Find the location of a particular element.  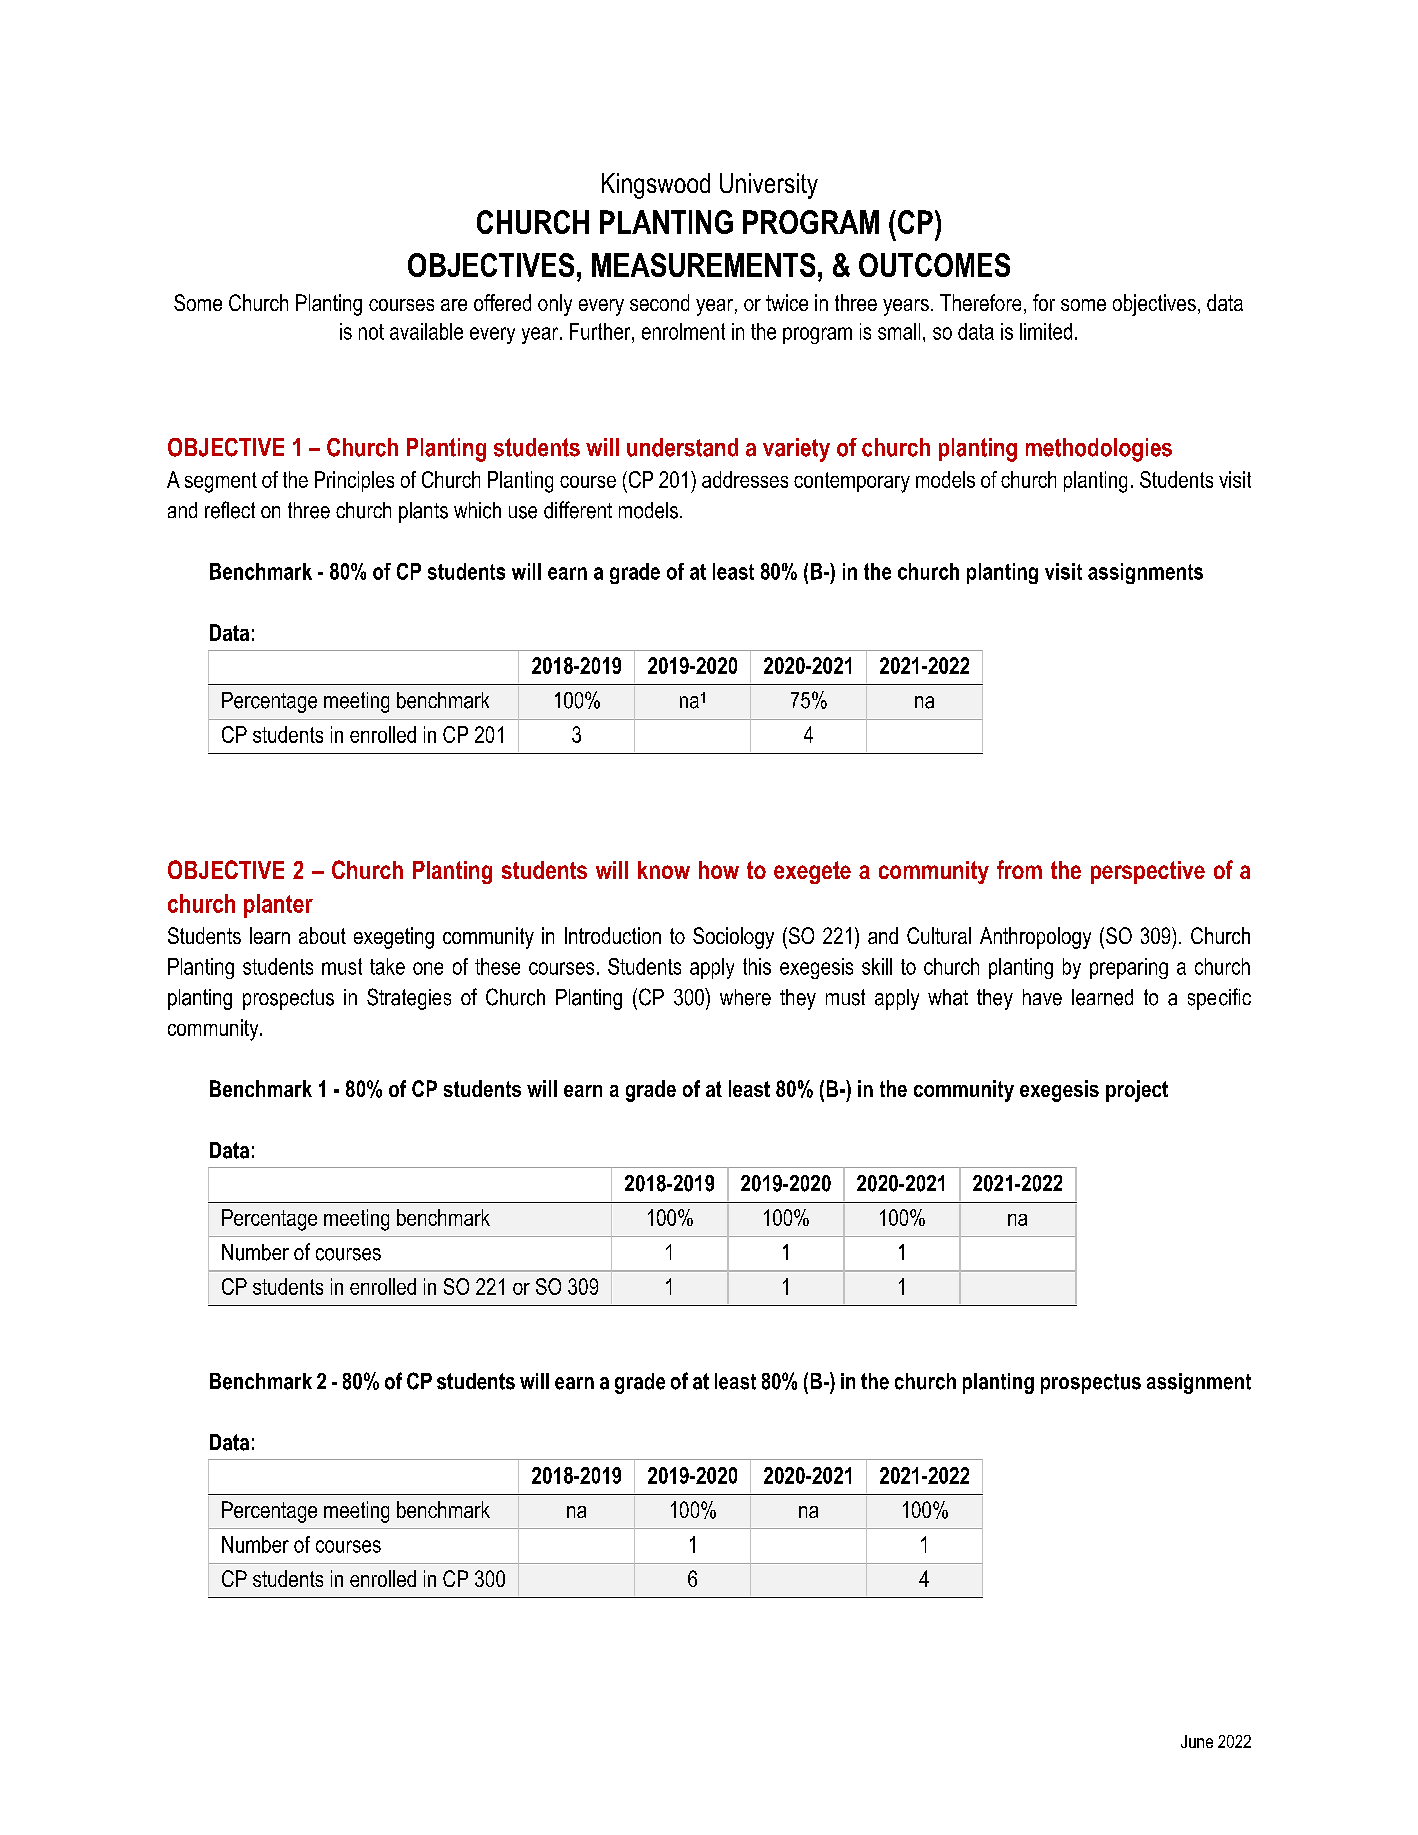

where is located at coordinates (745, 997).
